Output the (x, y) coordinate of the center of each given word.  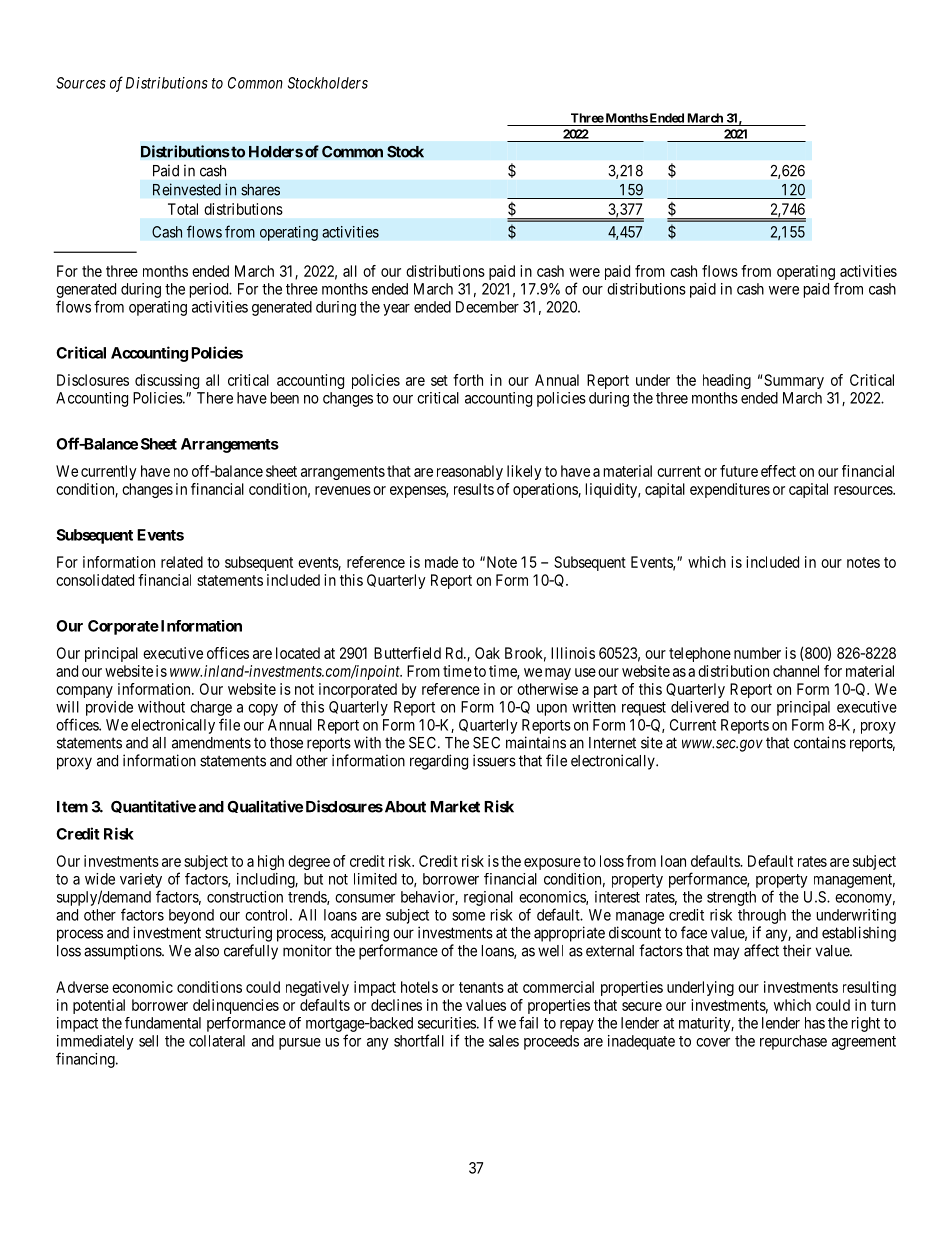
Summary (794, 381)
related (182, 562)
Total (183, 209)
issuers (494, 760)
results (474, 489)
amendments (211, 743)
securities (447, 1023)
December (487, 307)
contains (820, 742)
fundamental (163, 1023)
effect (778, 471)
